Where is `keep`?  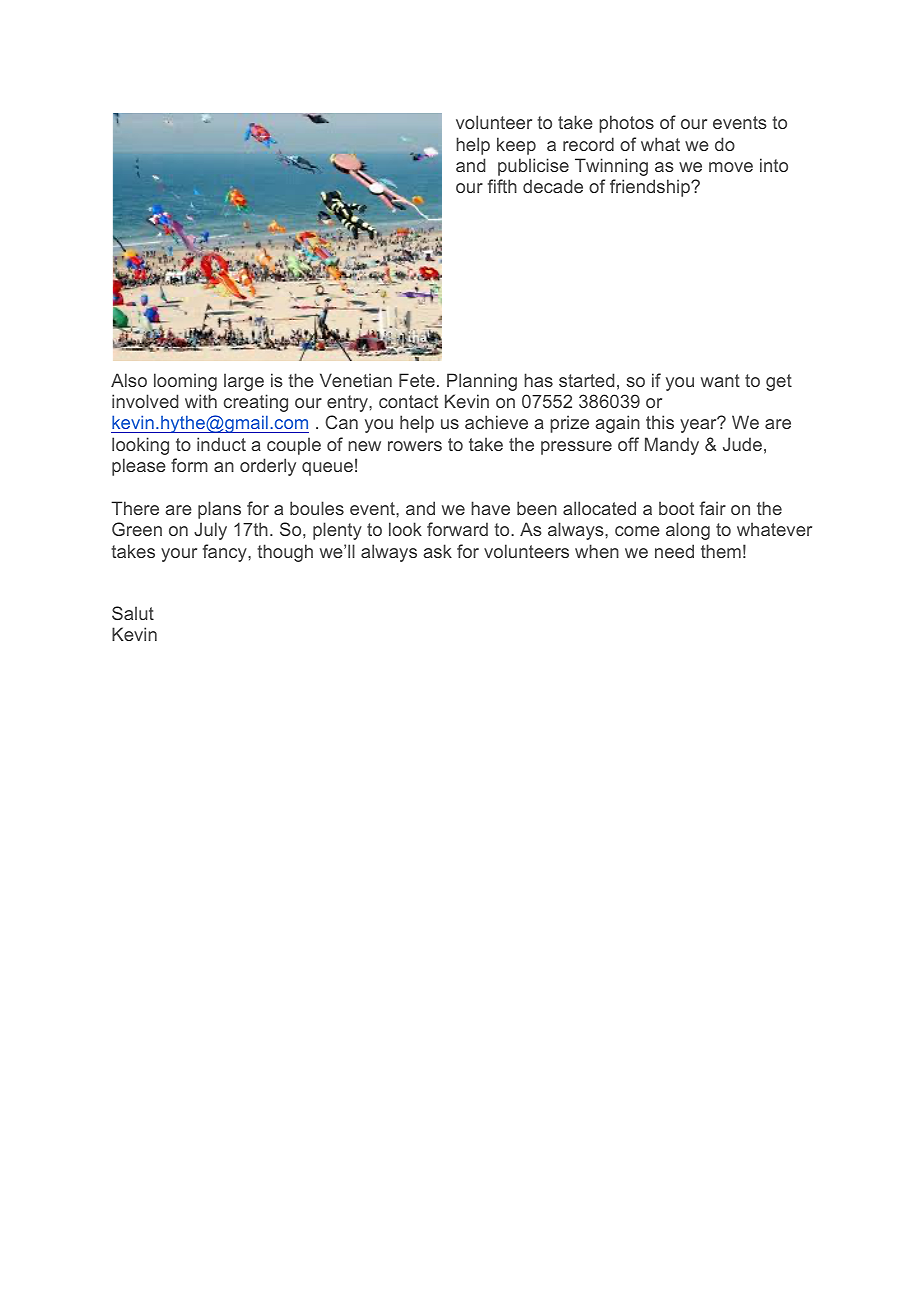
keep is located at coordinates (516, 146).
